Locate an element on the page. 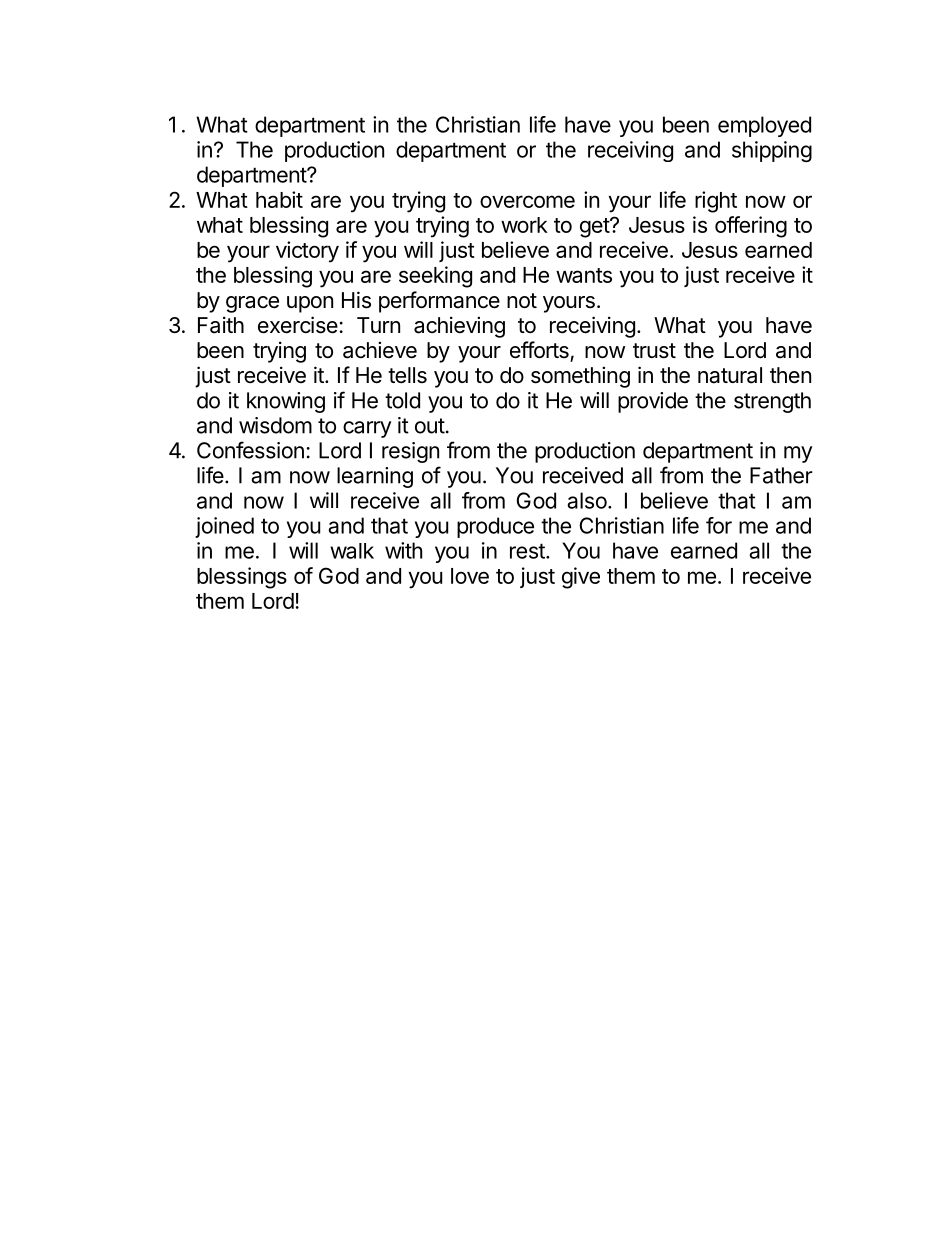 The width and height of the page is (952, 1233). trust is located at coordinates (654, 351).
